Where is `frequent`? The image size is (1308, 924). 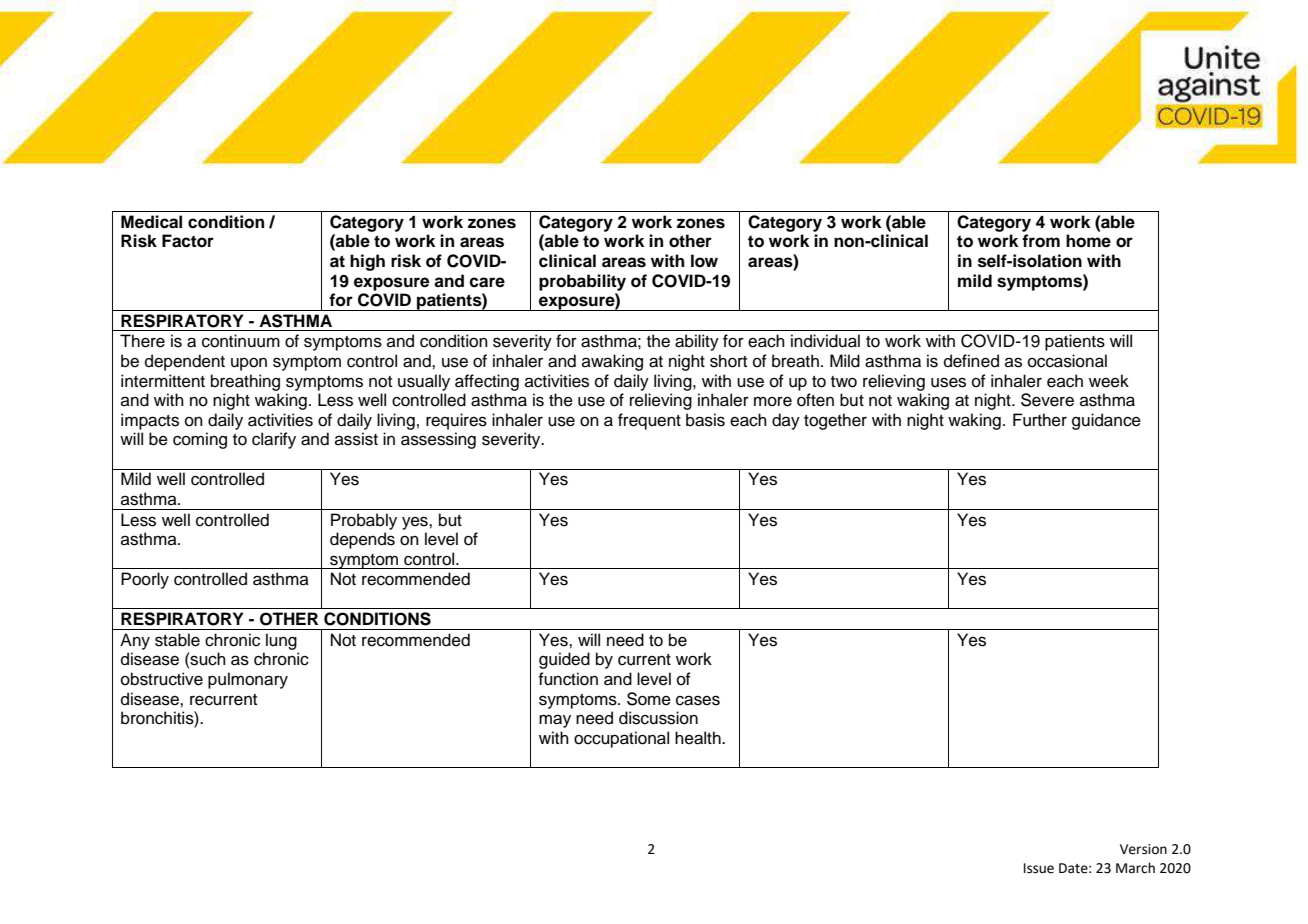 frequent is located at coordinates (649, 421).
